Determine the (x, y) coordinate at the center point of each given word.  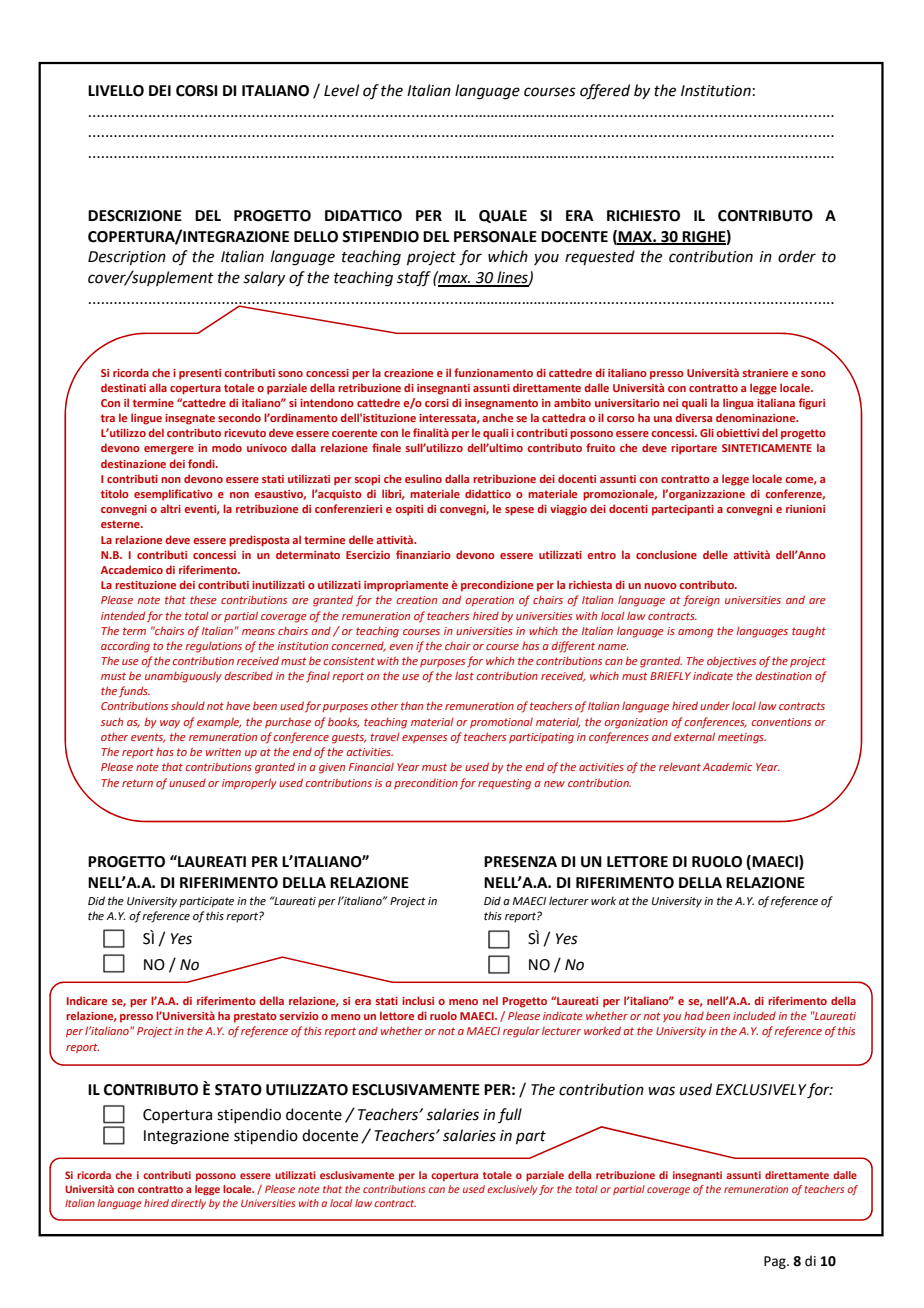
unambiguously (183, 677)
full (510, 1115)
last (464, 675)
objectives (731, 662)
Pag (776, 1262)
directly (188, 1204)
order (797, 256)
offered (605, 92)
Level (341, 90)
